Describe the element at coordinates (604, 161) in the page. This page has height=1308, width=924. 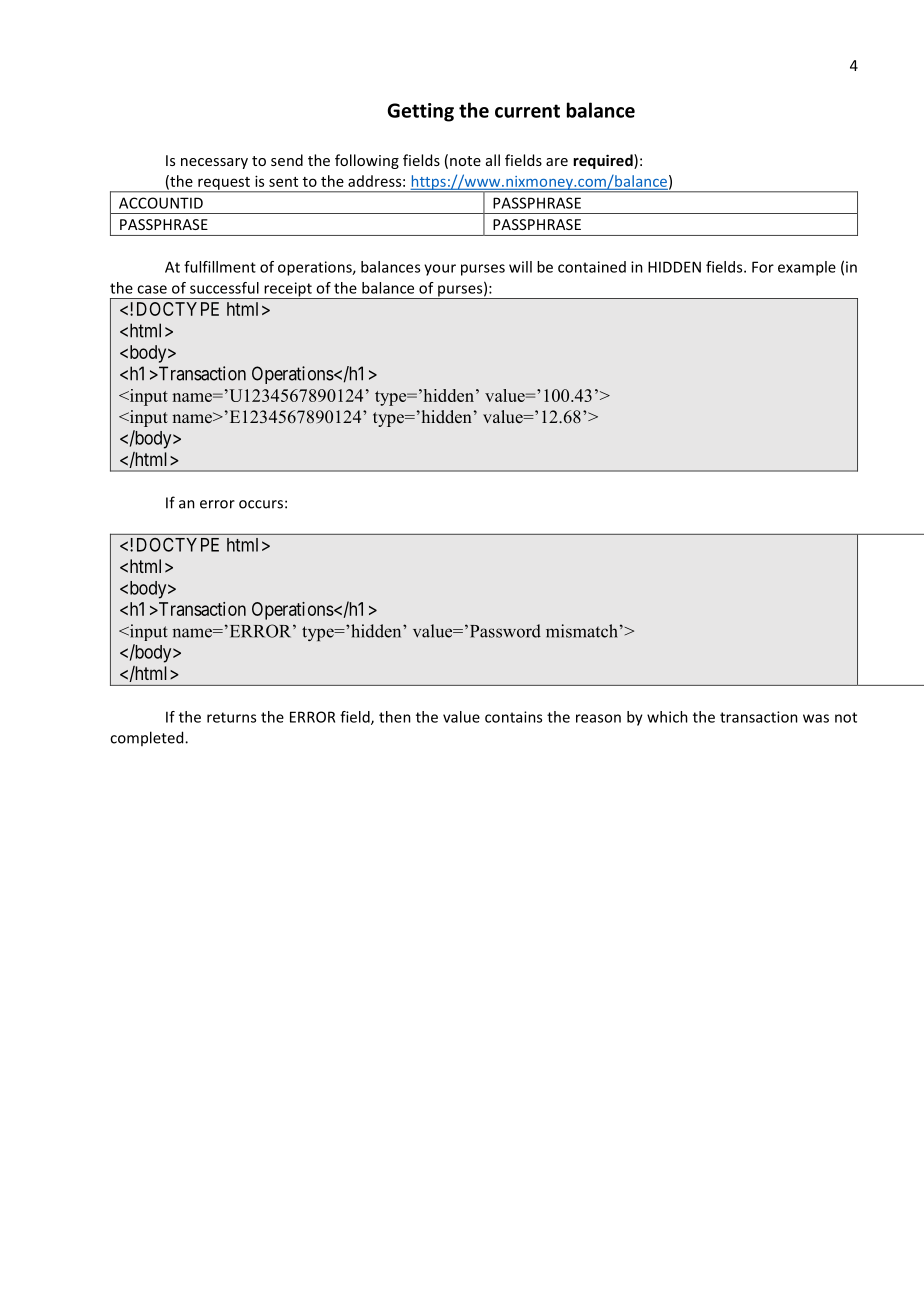
I see `required` at that location.
